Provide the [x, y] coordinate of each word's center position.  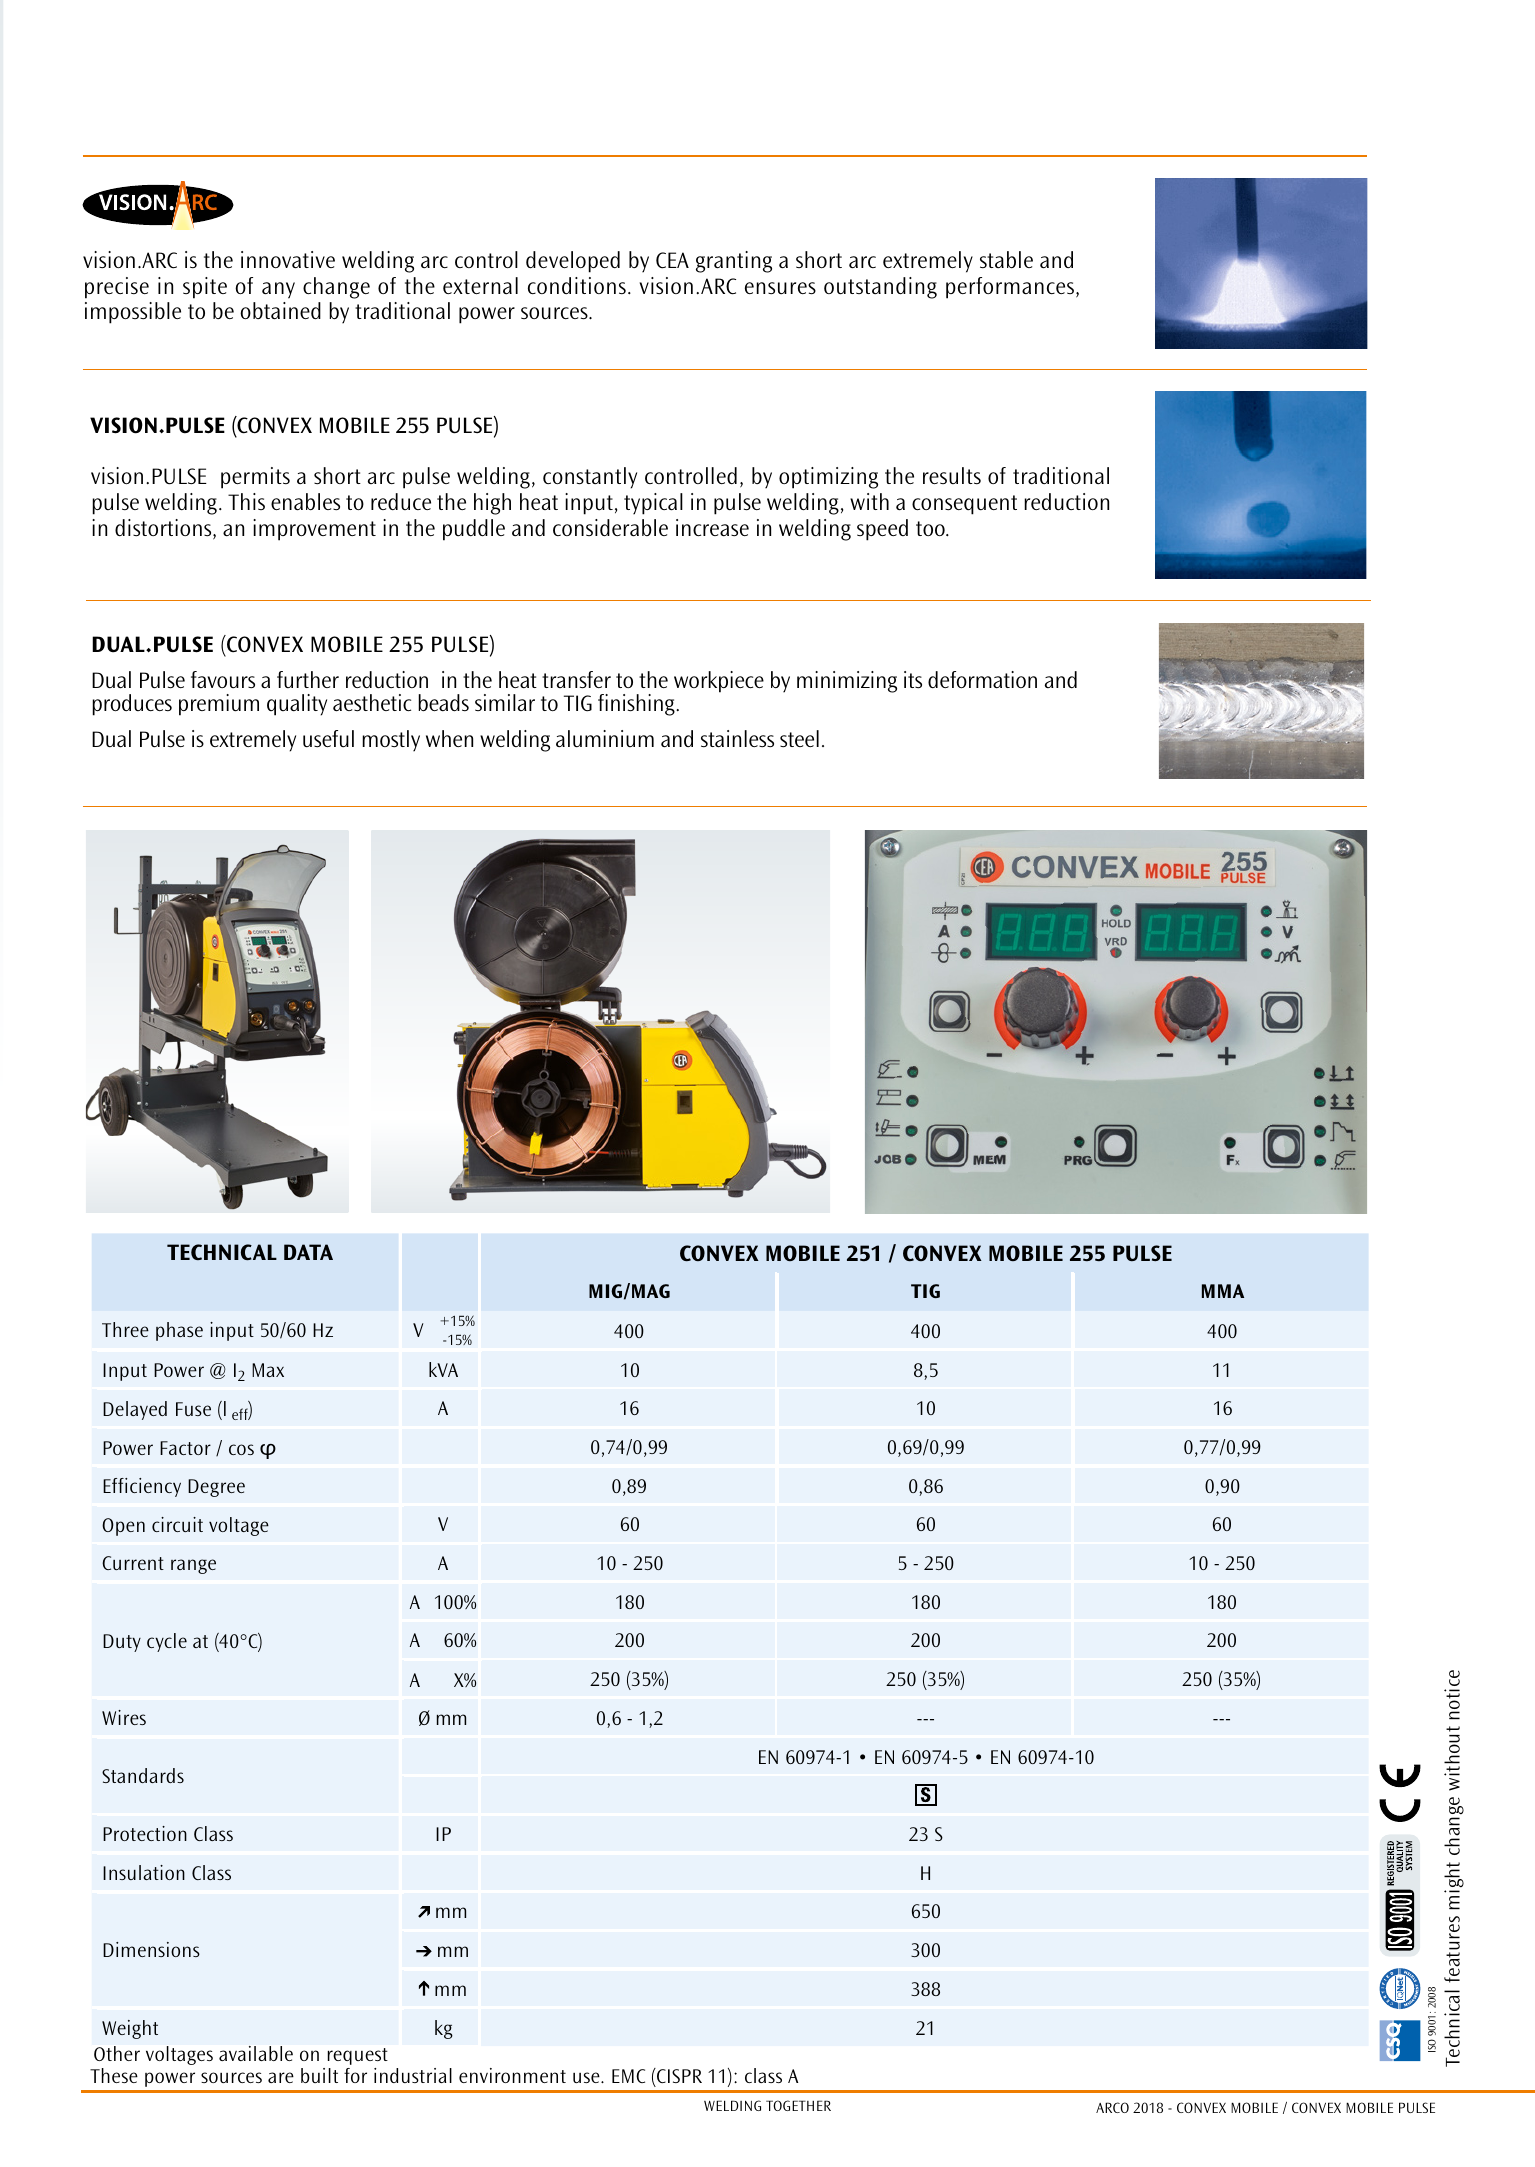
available [256, 2053]
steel [799, 739]
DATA [308, 1252]
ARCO [1112, 2107]
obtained [280, 311]
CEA [672, 260]
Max [268, 1370]
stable [1006, 259]
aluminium [605, 739]
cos [241, 1449]
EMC [628, 2076]
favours [223, 680]
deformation [982, 679]
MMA [1223, 1291]
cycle [167, 1642]
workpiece [719, 682]
